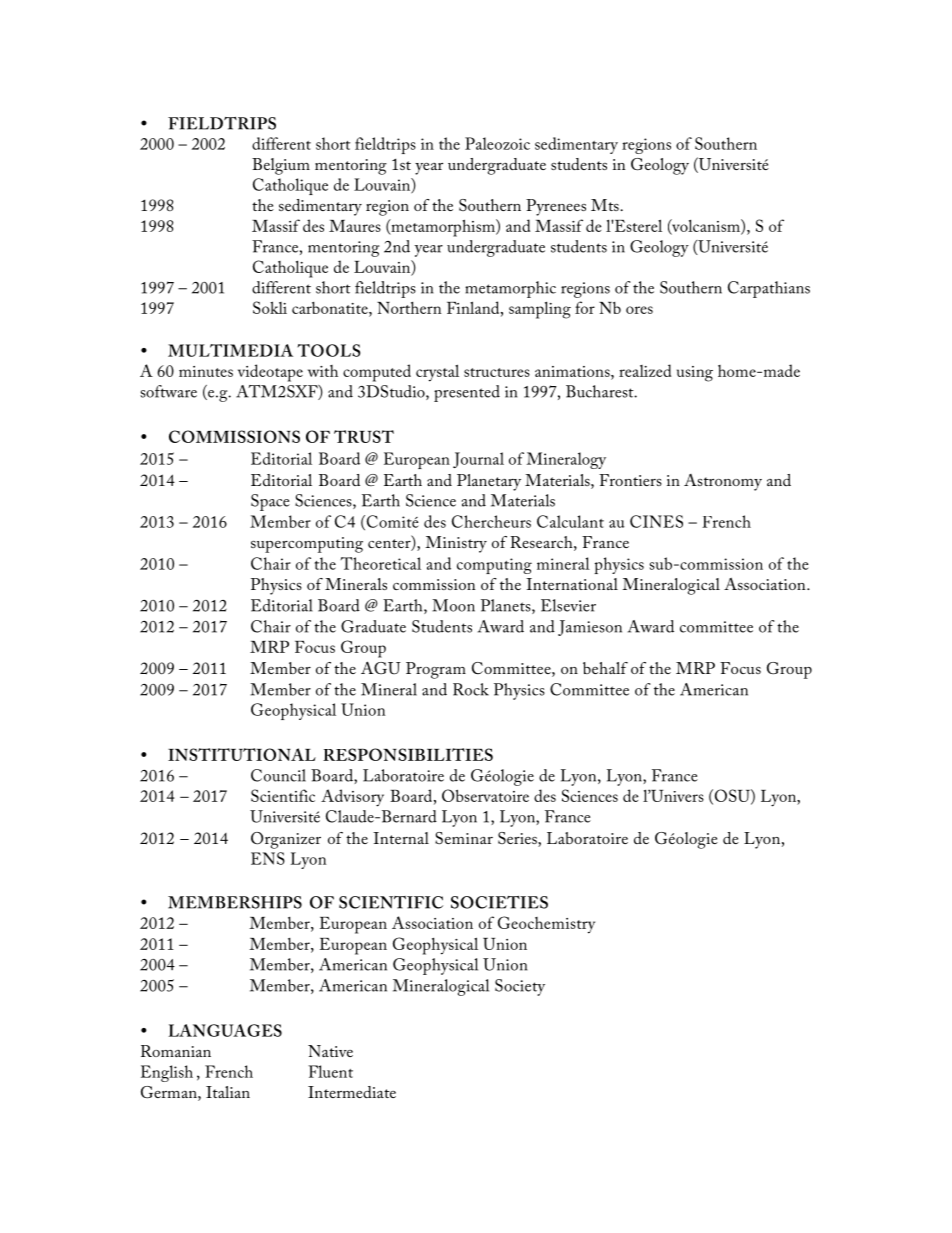 The height and width of the screenshot is (1233, 952). What do you see at coordinates (520, 987) in the screenshot?
I see `Society` at bounding box center [520, 987].
